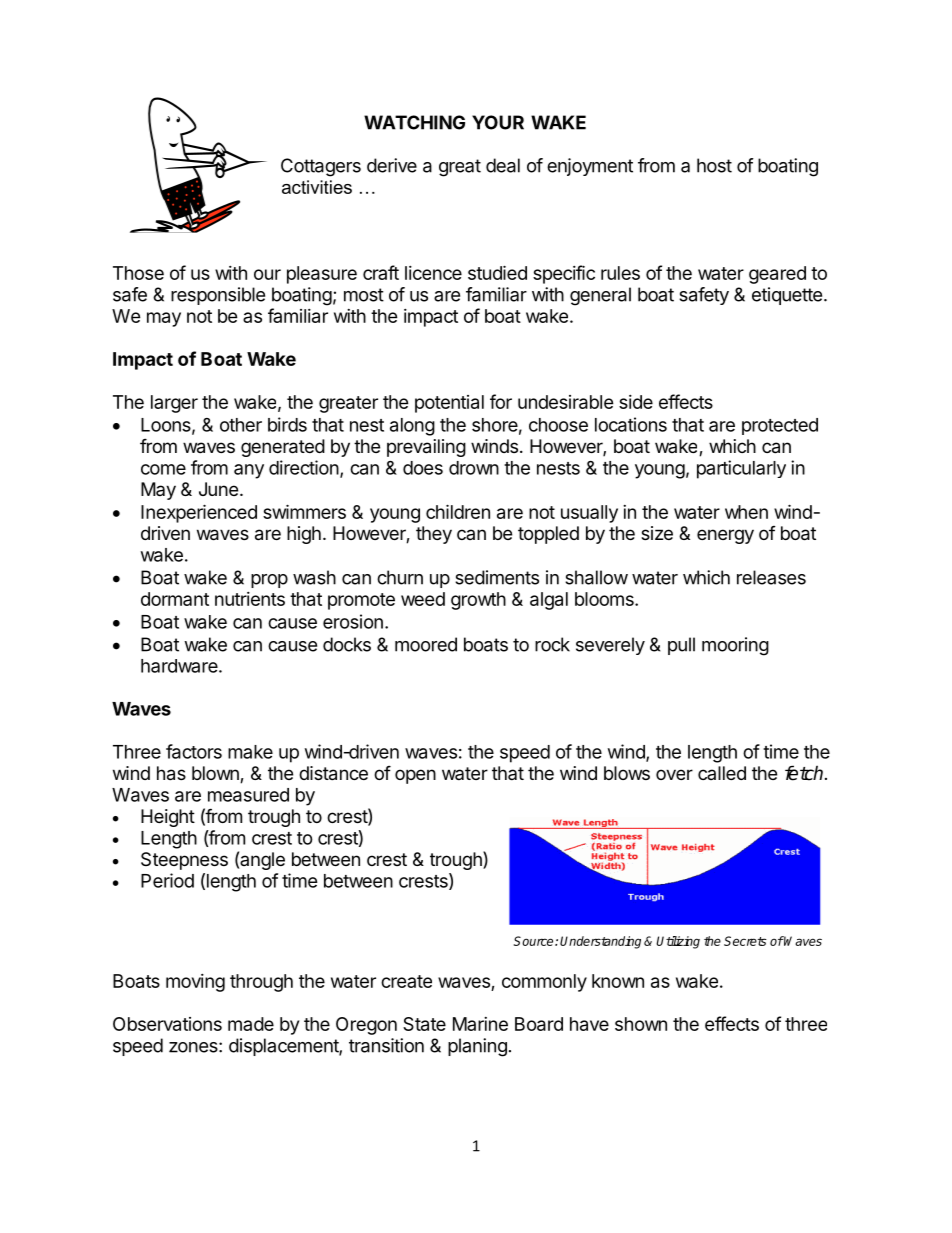  What do you see at coordinates (722, 773) in the screenshot?
I see `called` at bounding box center [722, 773].
